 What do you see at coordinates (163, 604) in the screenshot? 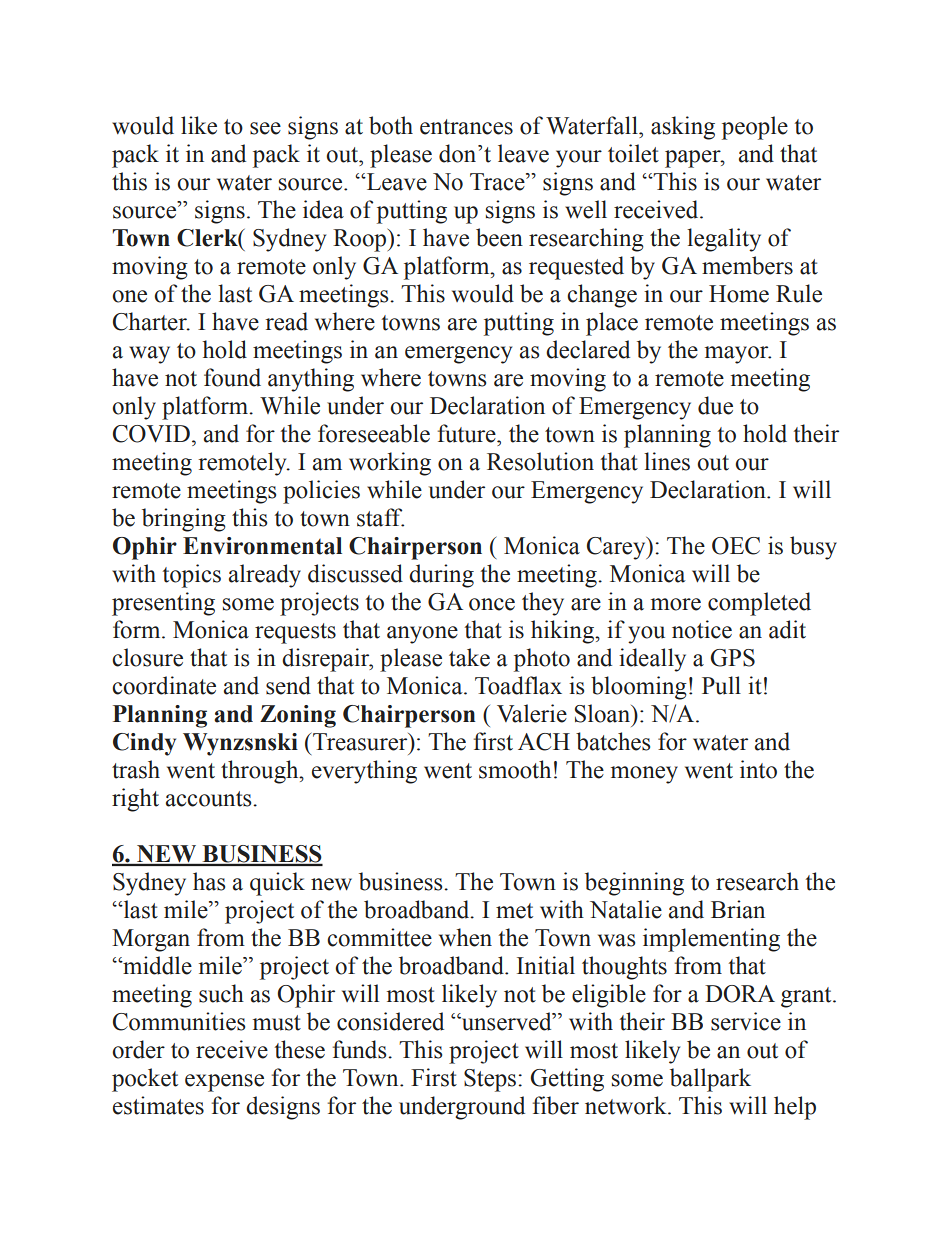
I see `presenting` at bounding box center [163, 604].
